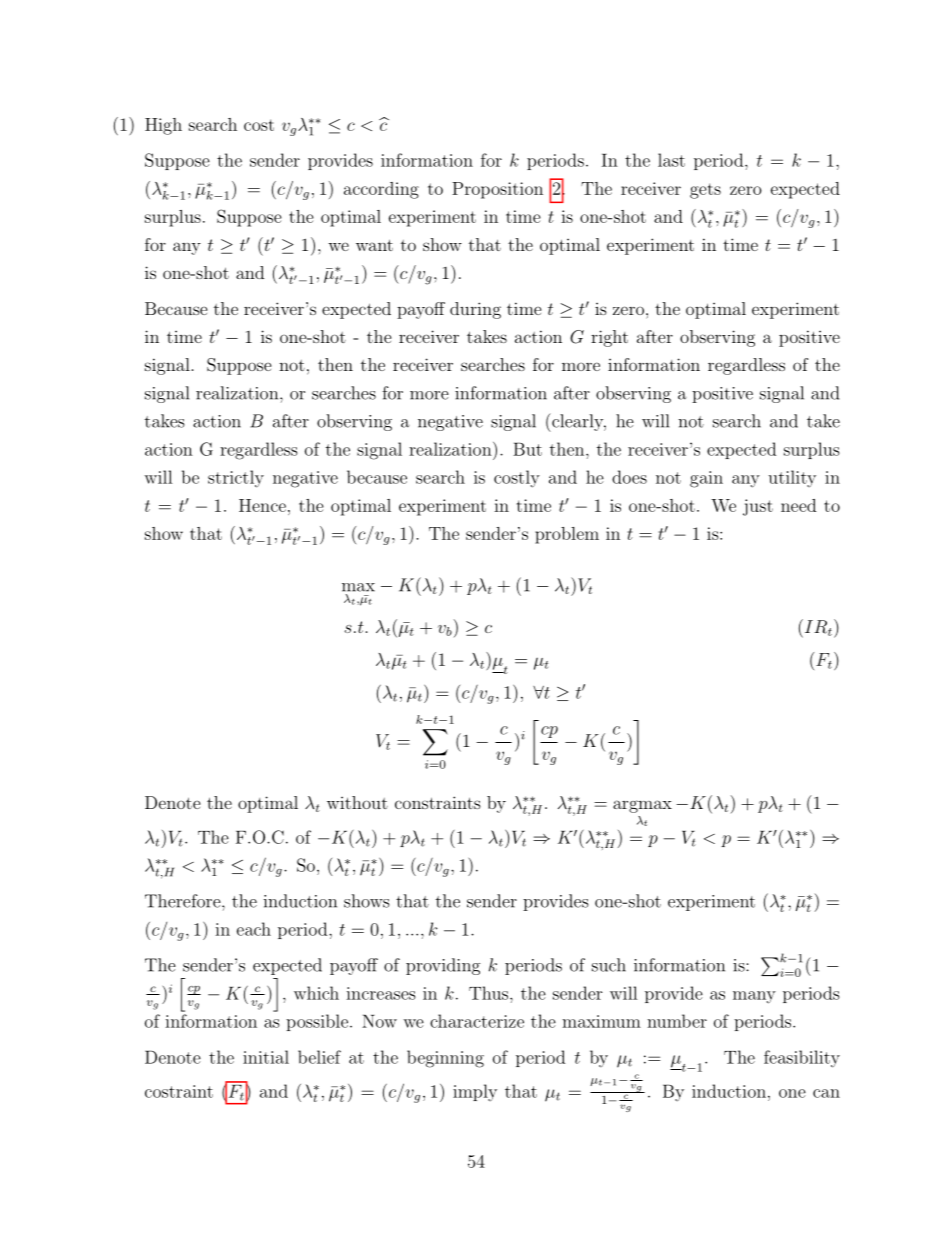 The width and height of the page is (952, 1233). What do you see at coordinates (438, 802) in the page?
I see `constraints` at bounding box center [438, 802].
